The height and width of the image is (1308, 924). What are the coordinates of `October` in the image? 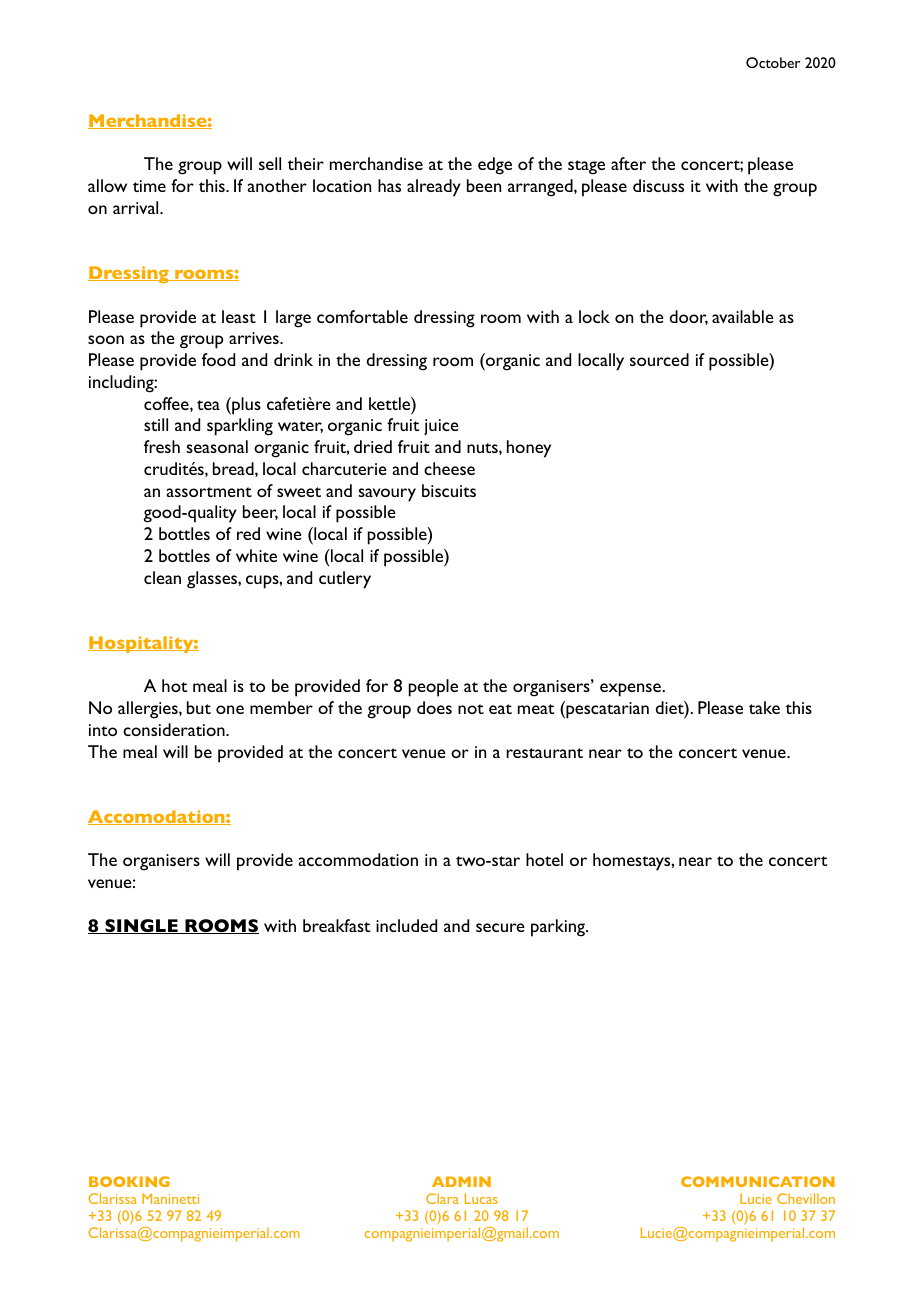 It's located at (773, 62).
